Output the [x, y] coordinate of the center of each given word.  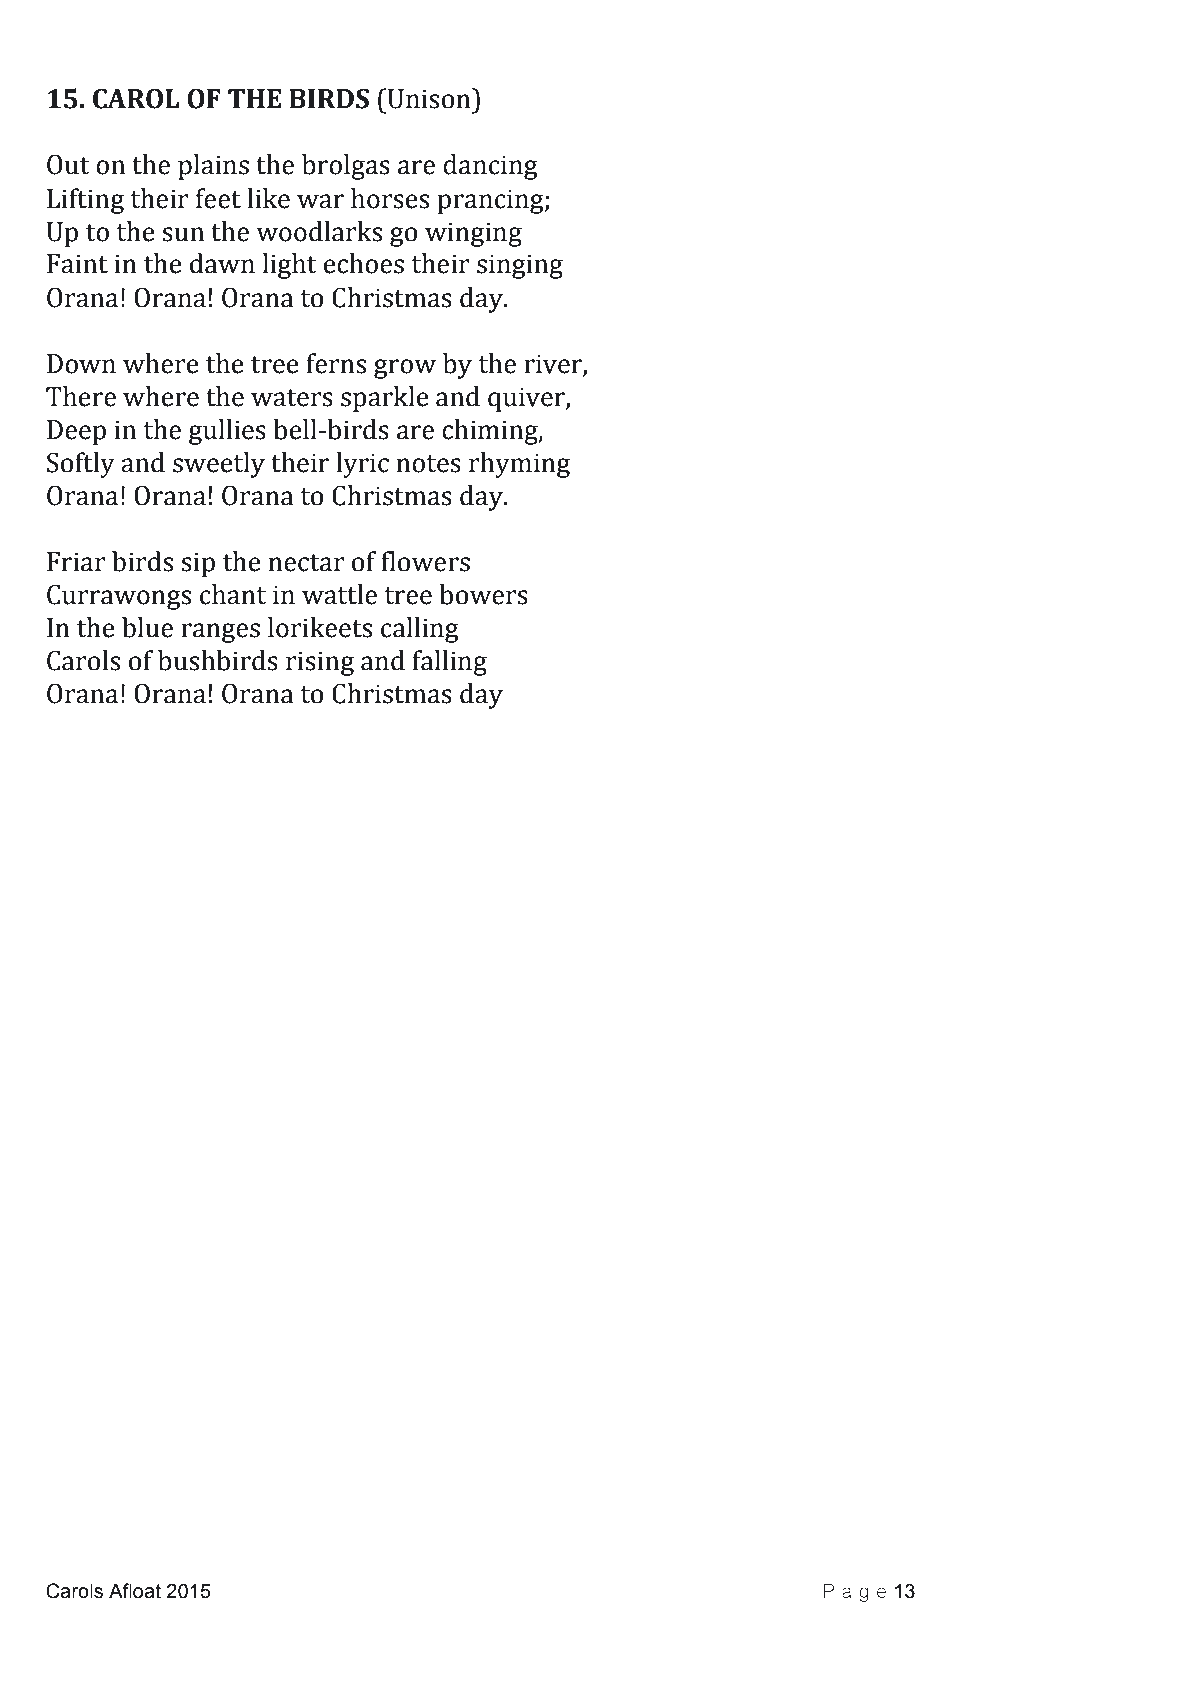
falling [450, 663]
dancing [490, 167]
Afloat [135, 1591]
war [320, 201]
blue [147, 627]
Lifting [85, 201]
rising [320, 663]
